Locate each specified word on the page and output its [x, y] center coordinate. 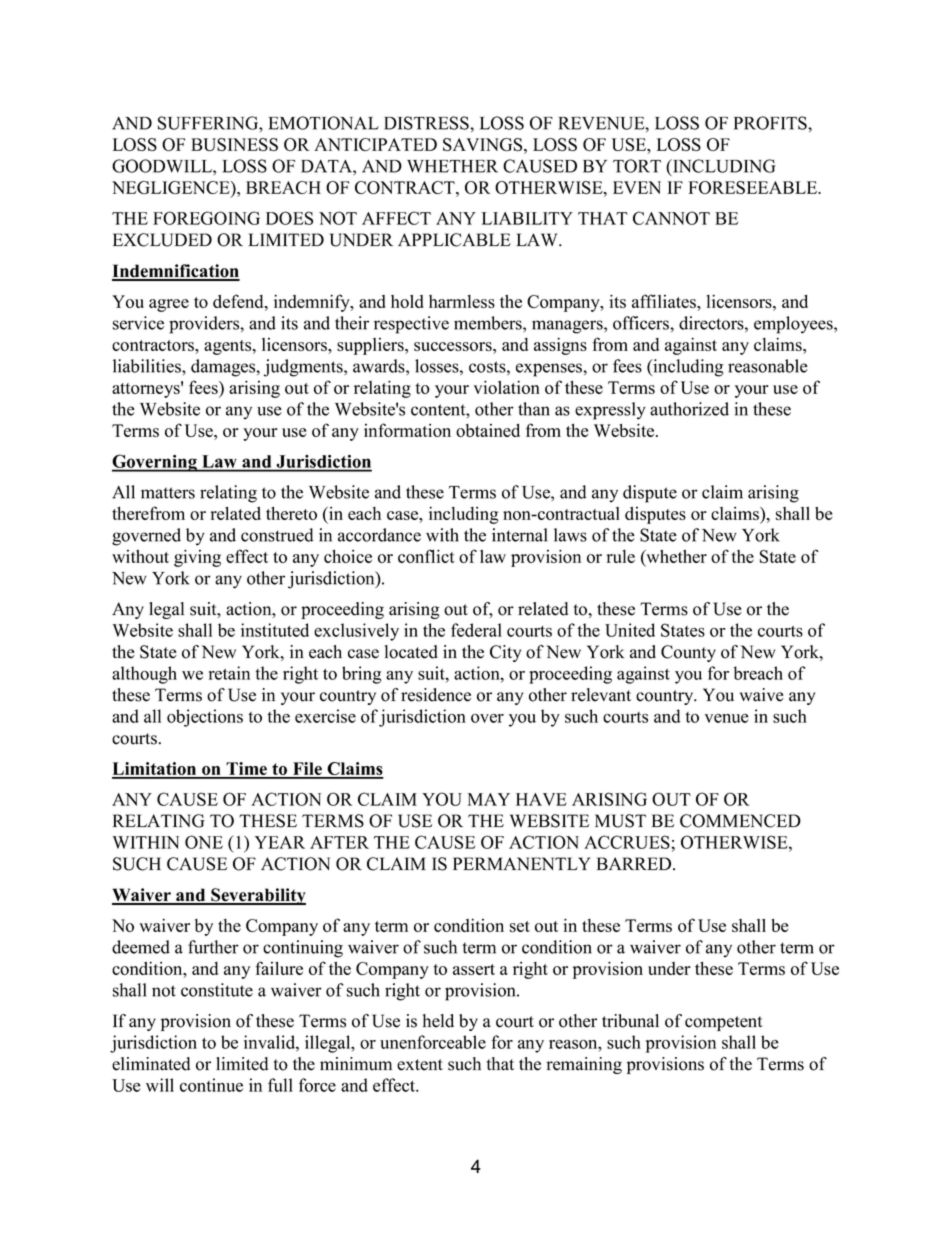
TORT [637, 166]
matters [168, 493]
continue [211, 1085]
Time [246, 770]
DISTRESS [427, 123]
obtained [488, 430]
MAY [489, 799]
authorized [689, 409]
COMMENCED [740, 821]
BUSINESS [234, 144]
